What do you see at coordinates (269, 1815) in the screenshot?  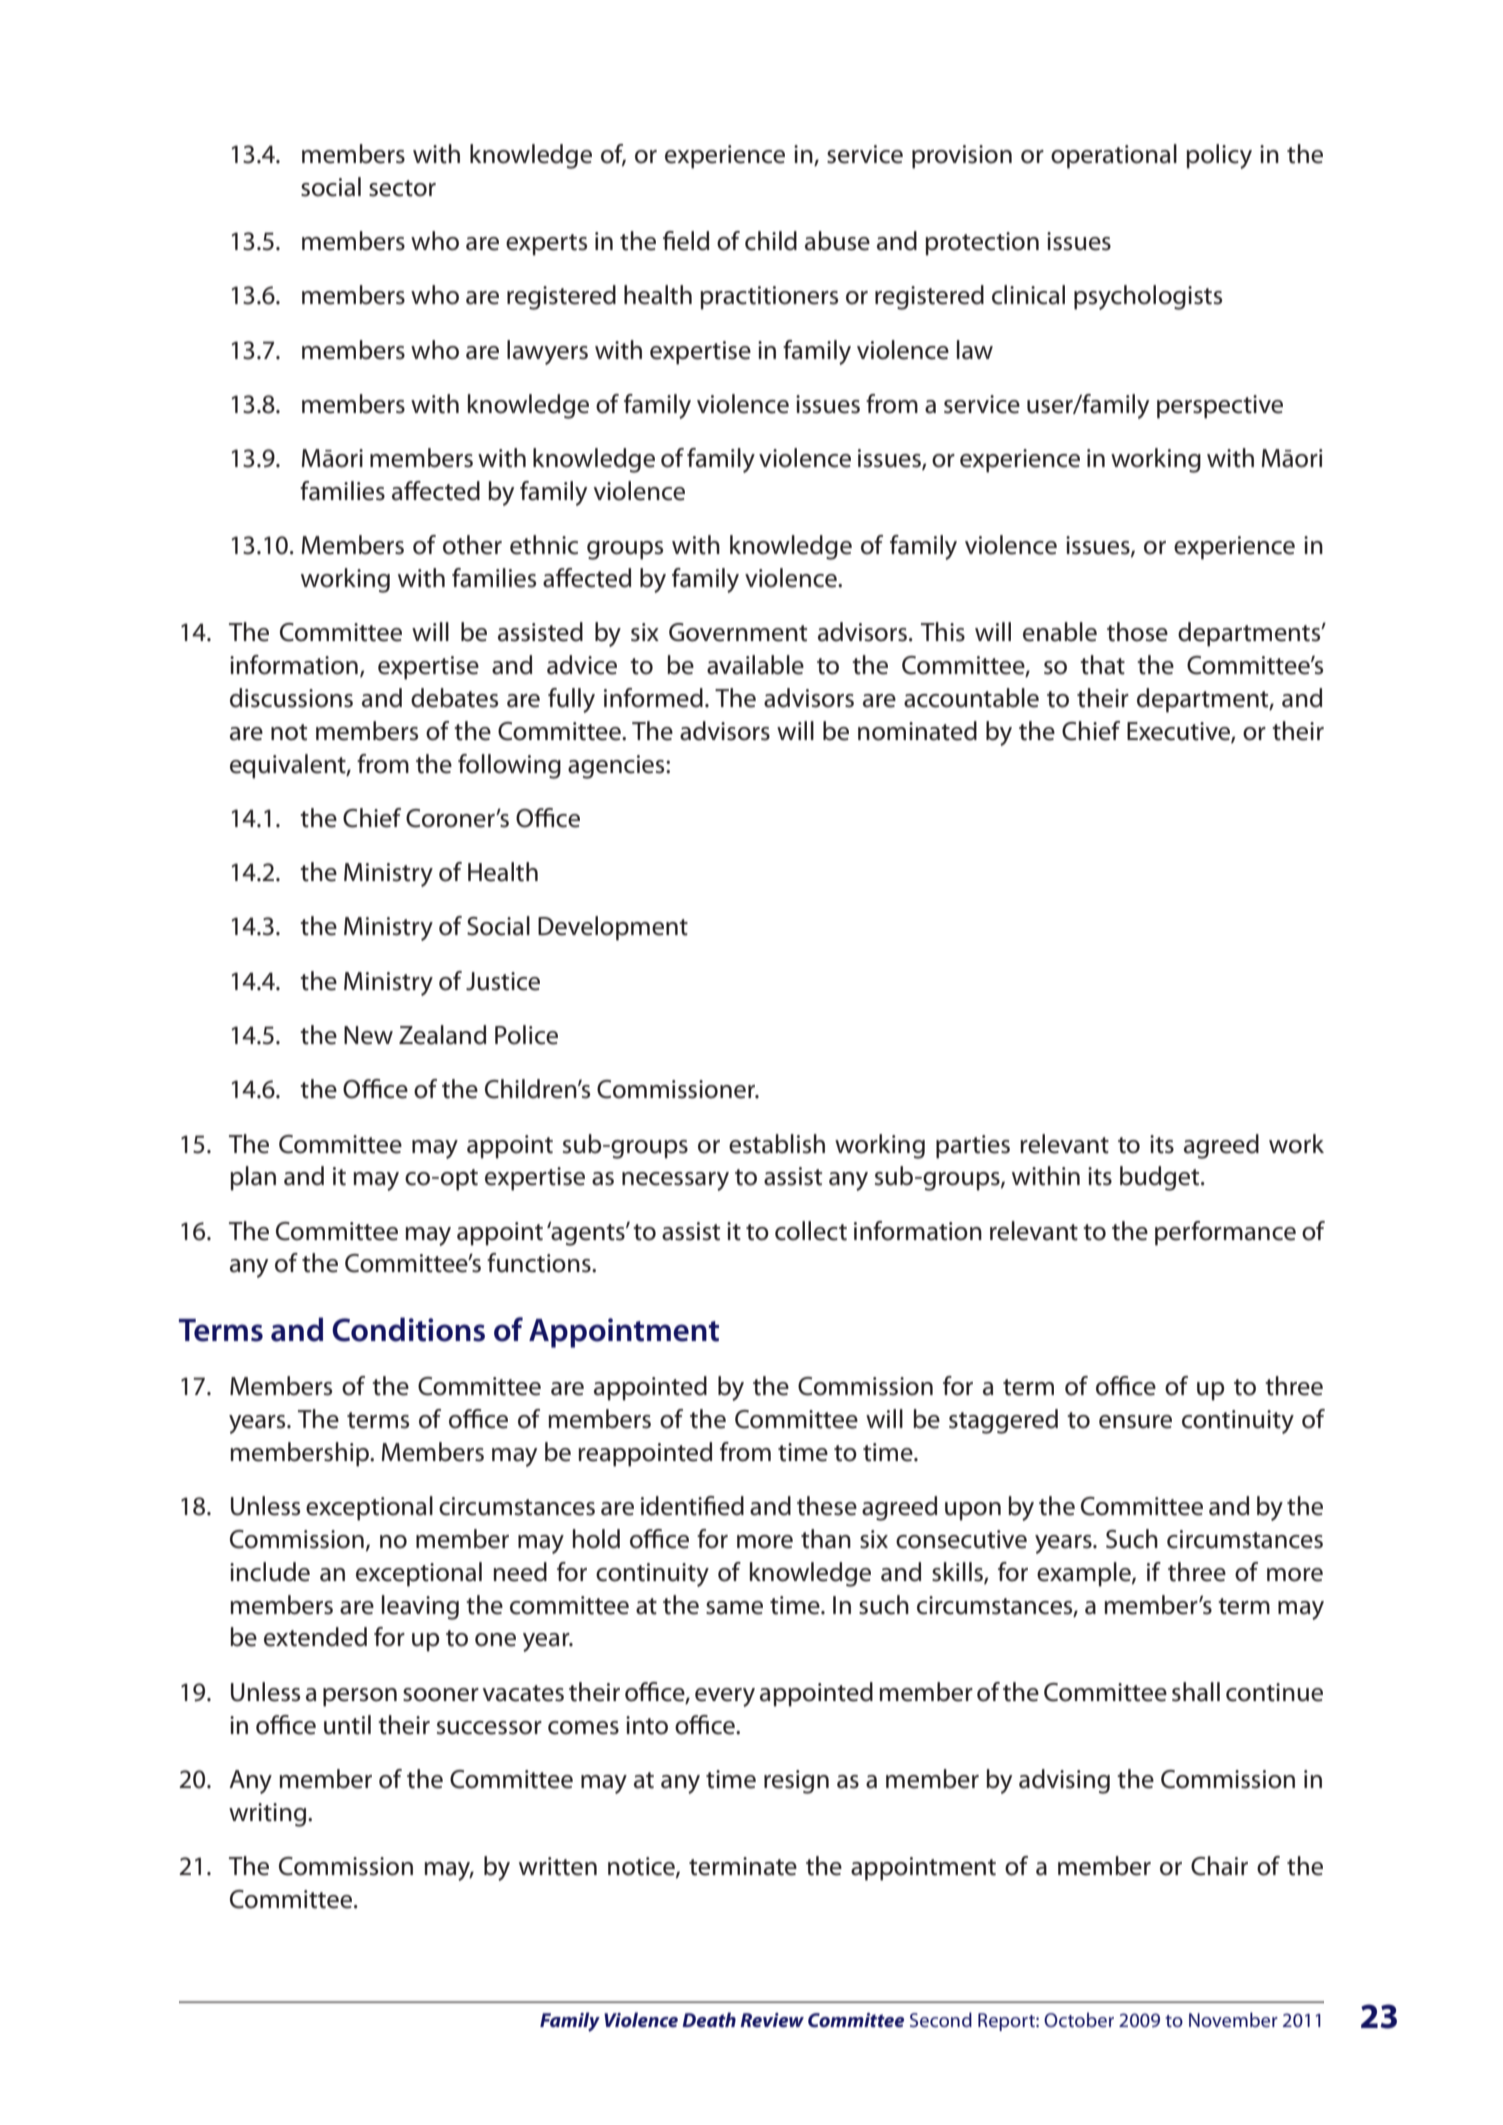 I see `writing` at bounding box center [269, 1815].
